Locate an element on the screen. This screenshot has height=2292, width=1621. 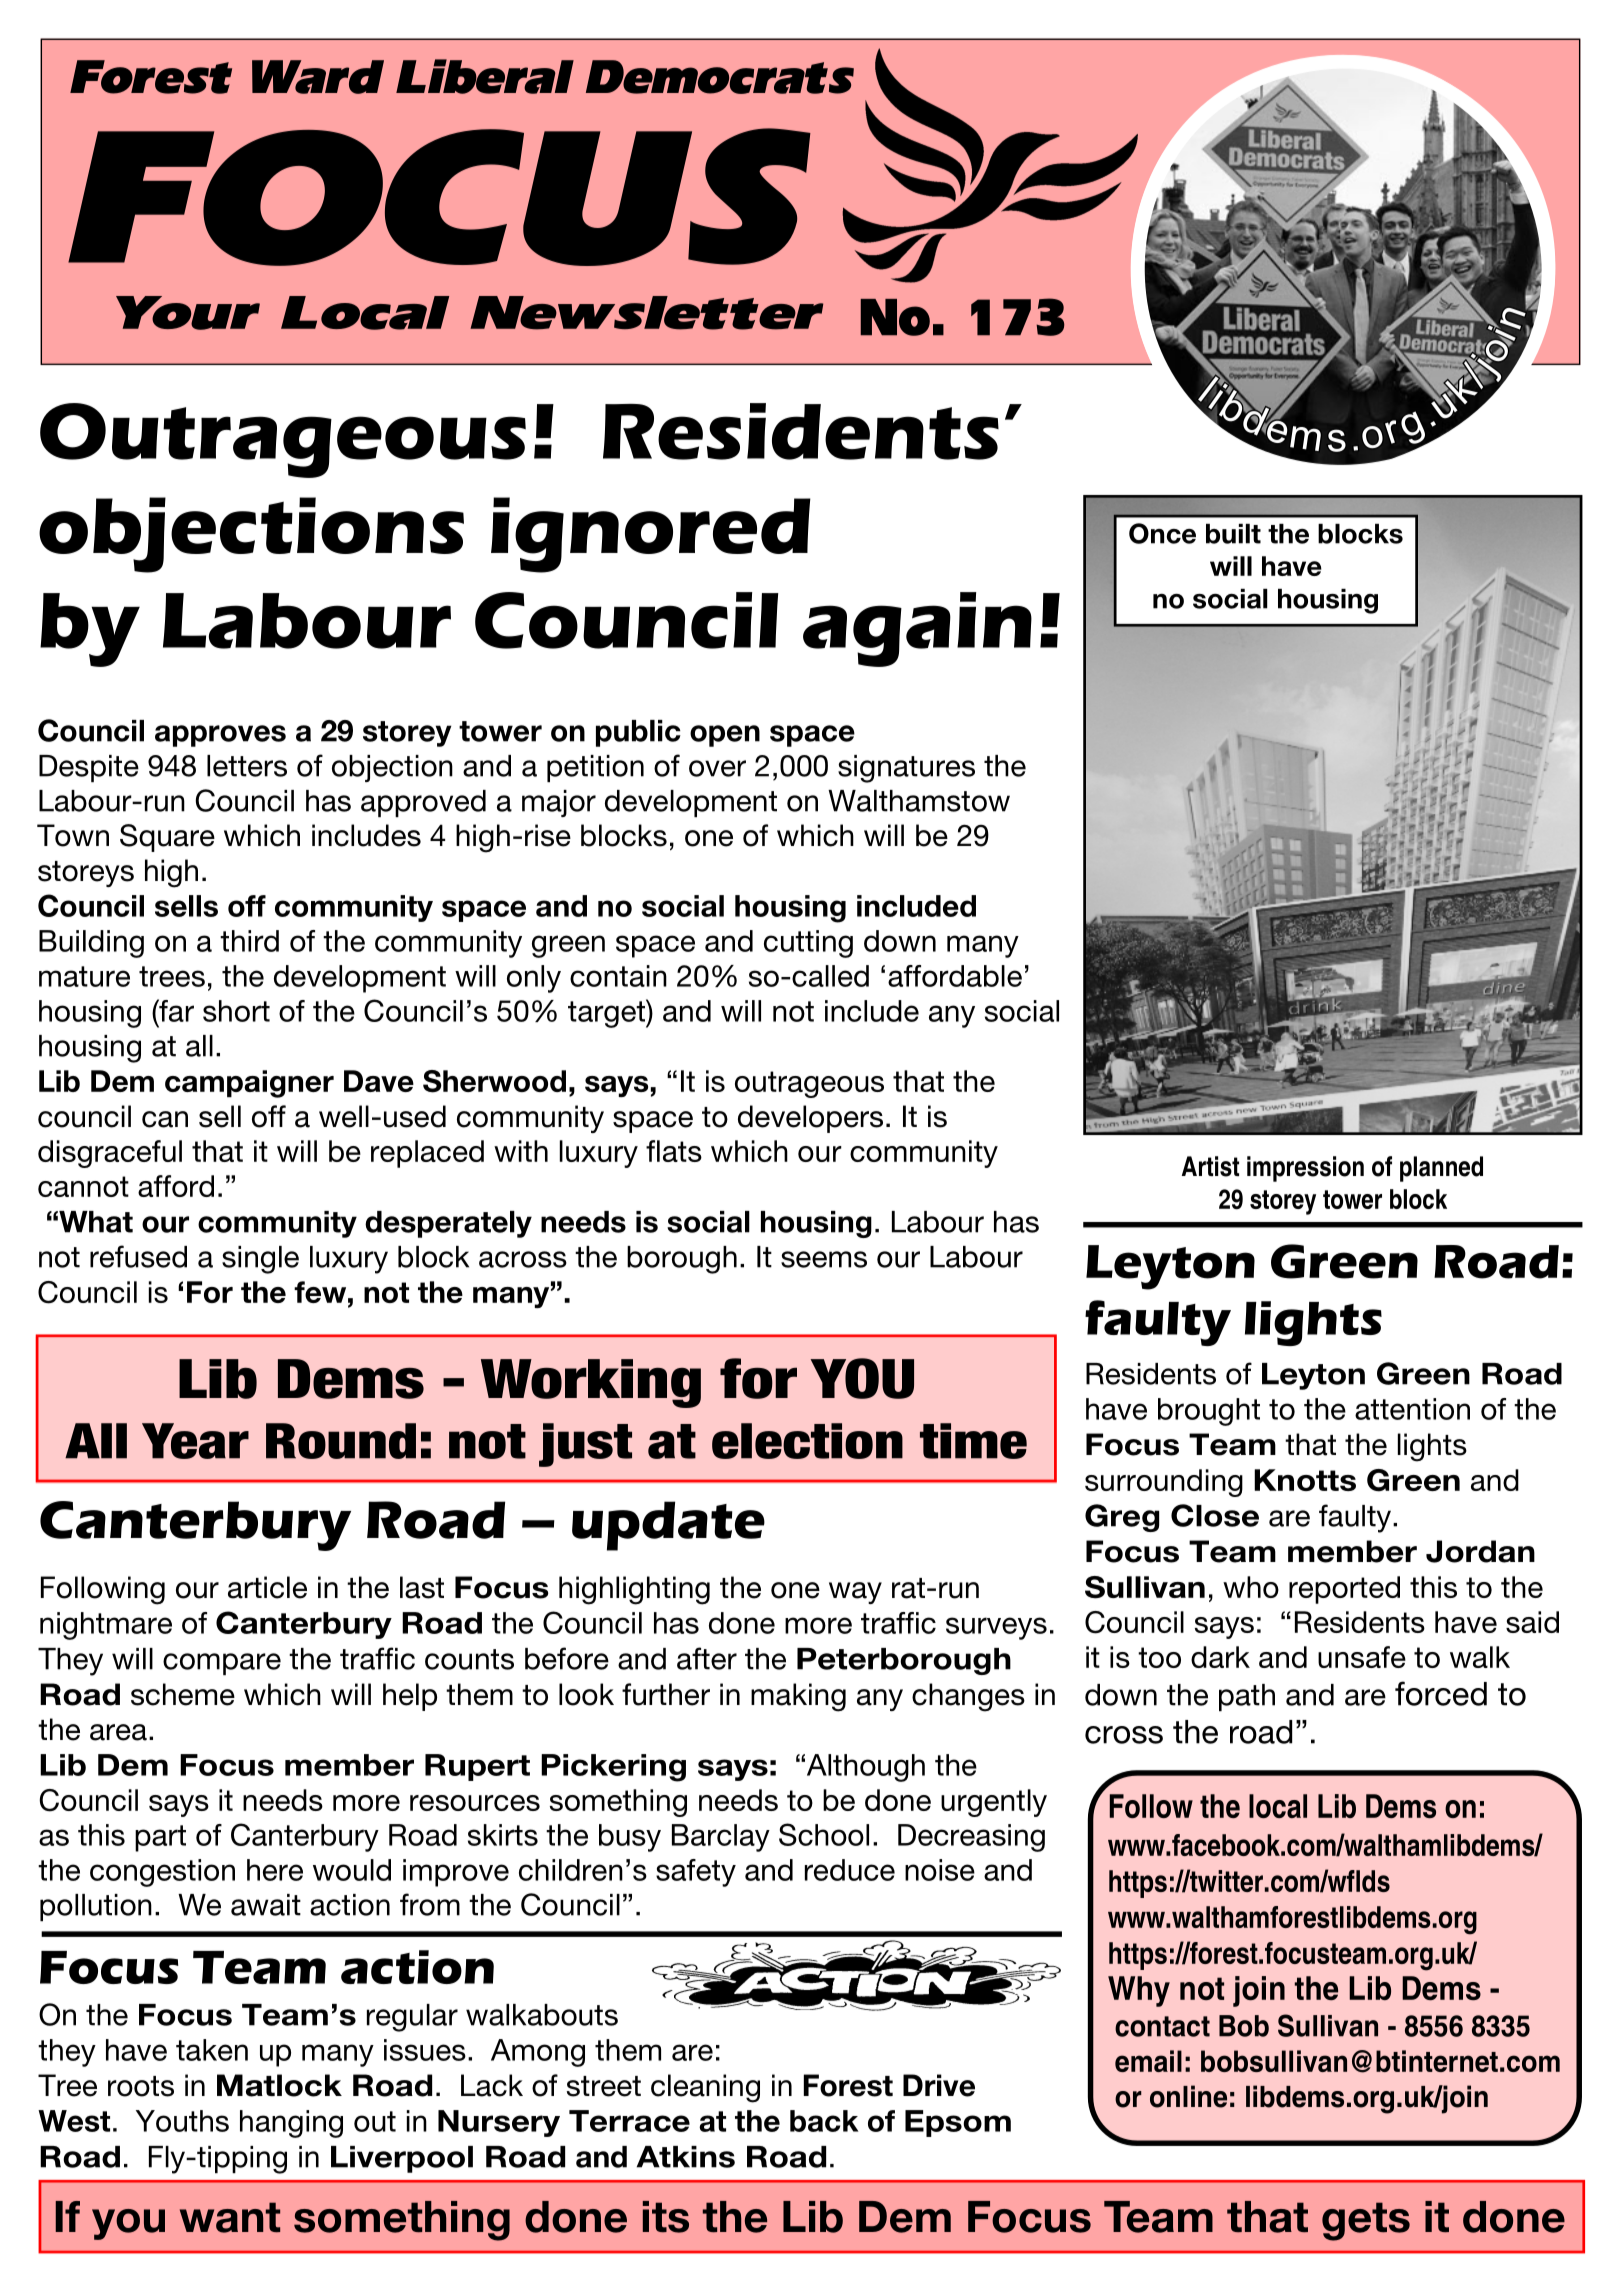
Democrats is located at coordinates (720, 77).
